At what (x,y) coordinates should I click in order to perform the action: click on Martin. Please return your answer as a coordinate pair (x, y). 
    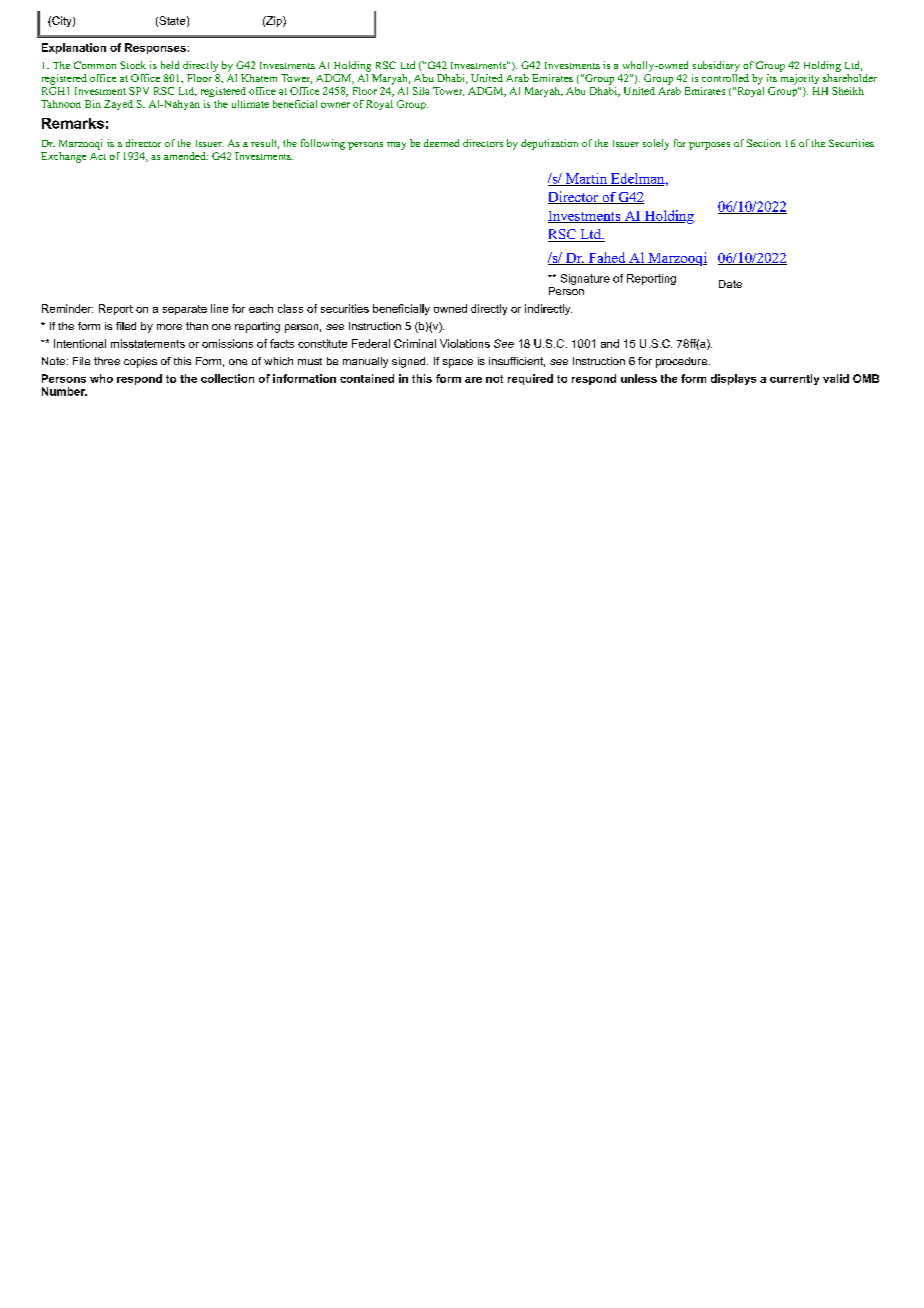
    Looking at the image, I should click on (586, 179).
